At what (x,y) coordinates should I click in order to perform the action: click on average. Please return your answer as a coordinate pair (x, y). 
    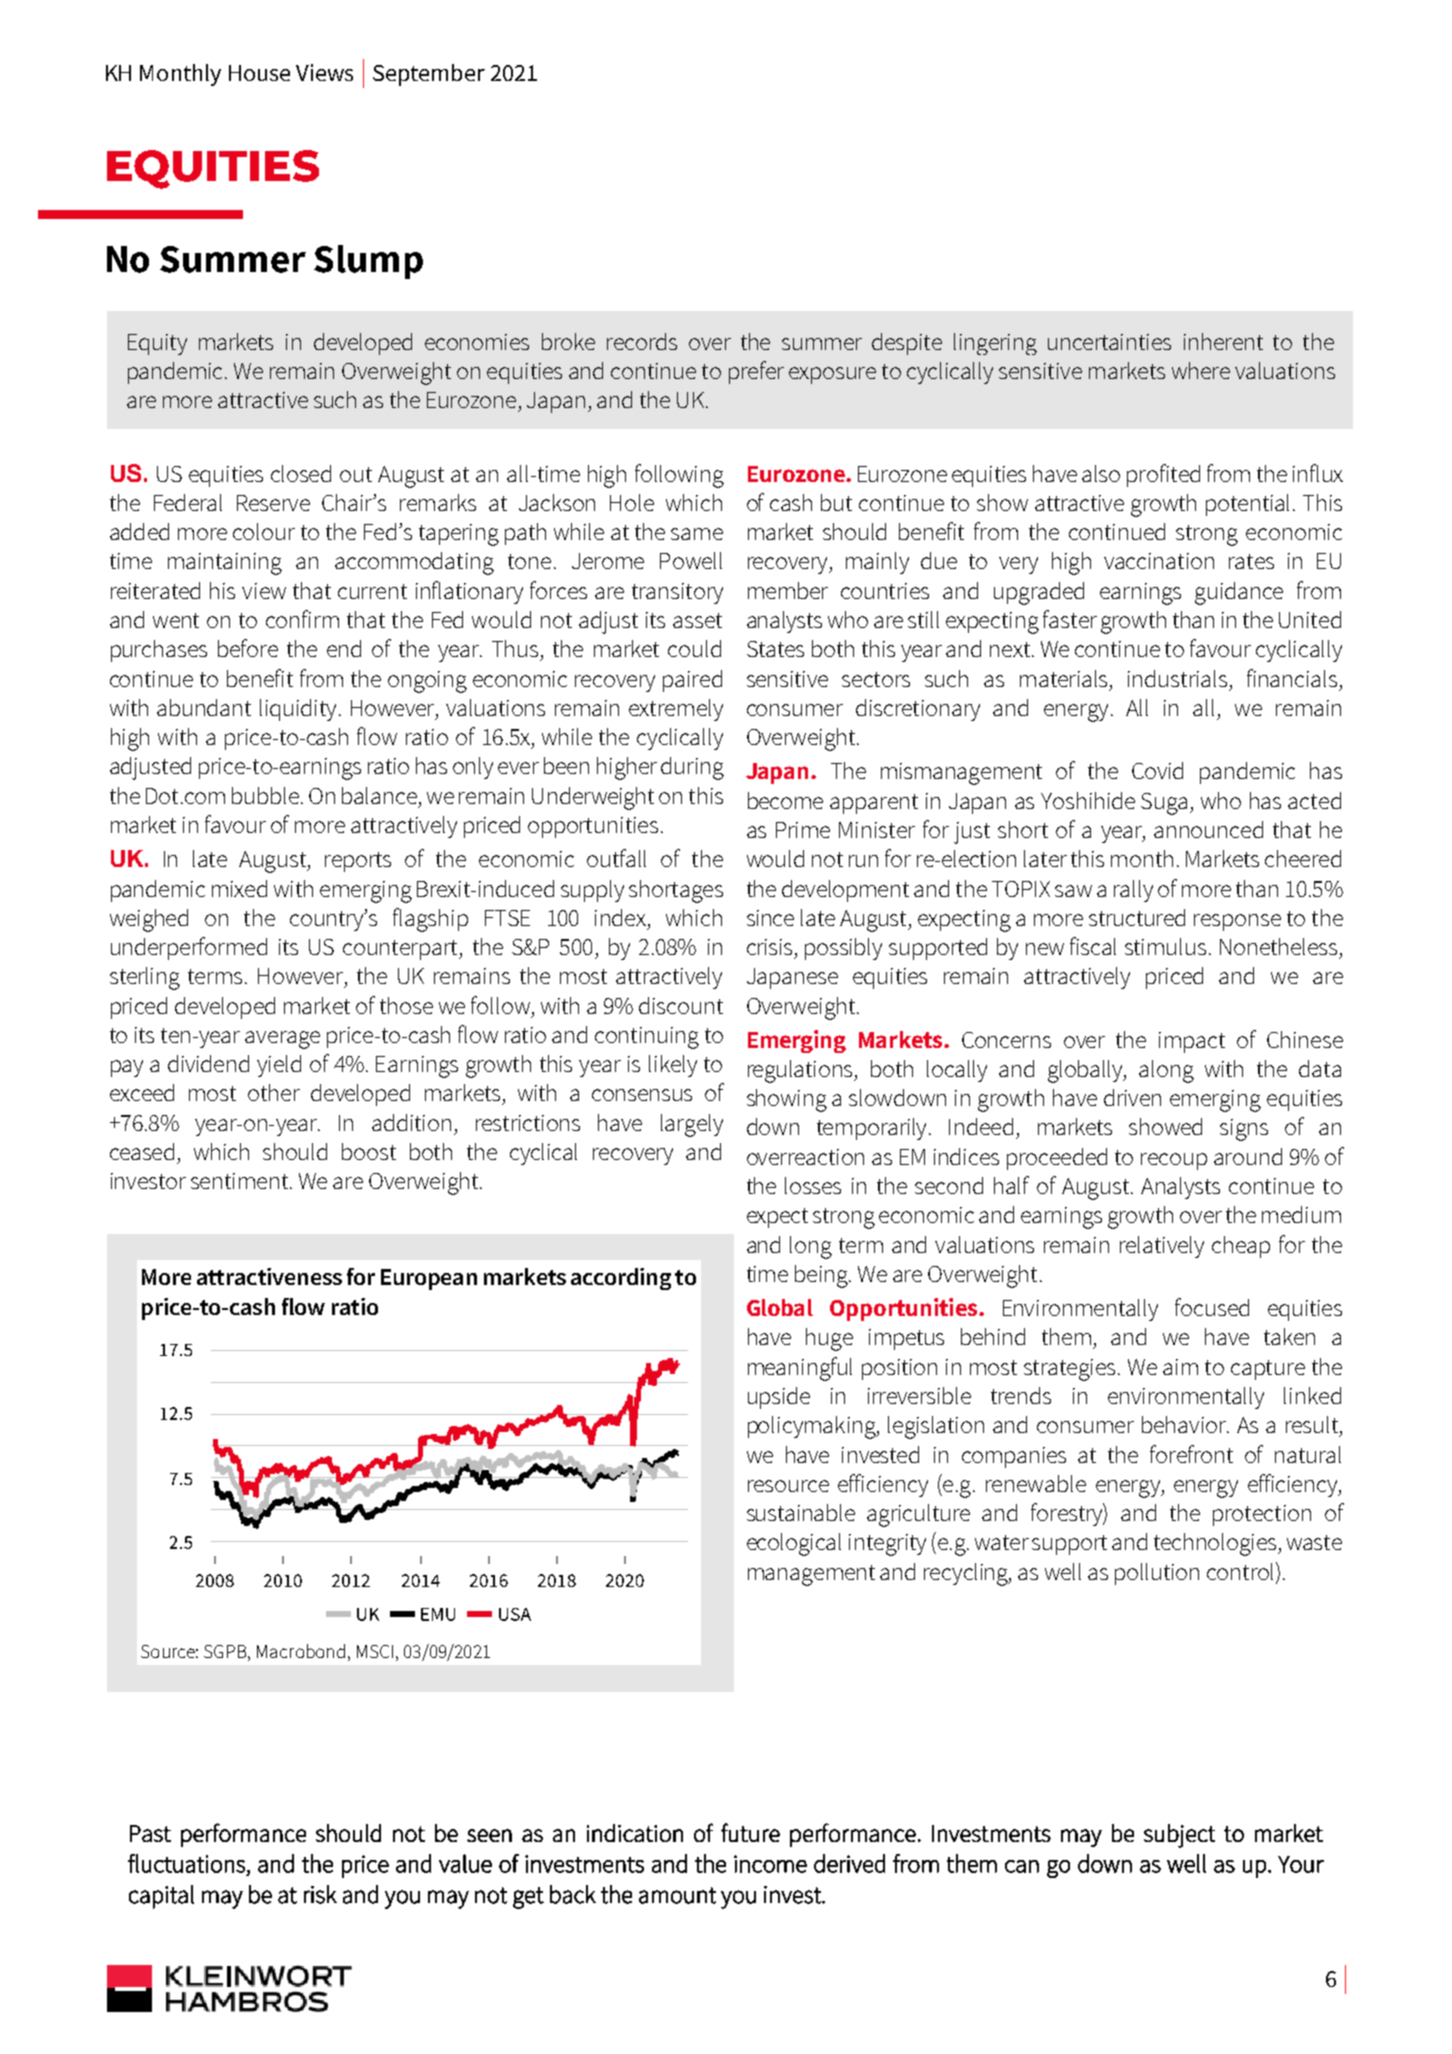
    Looking at the image, I should click on (282, 1040).
